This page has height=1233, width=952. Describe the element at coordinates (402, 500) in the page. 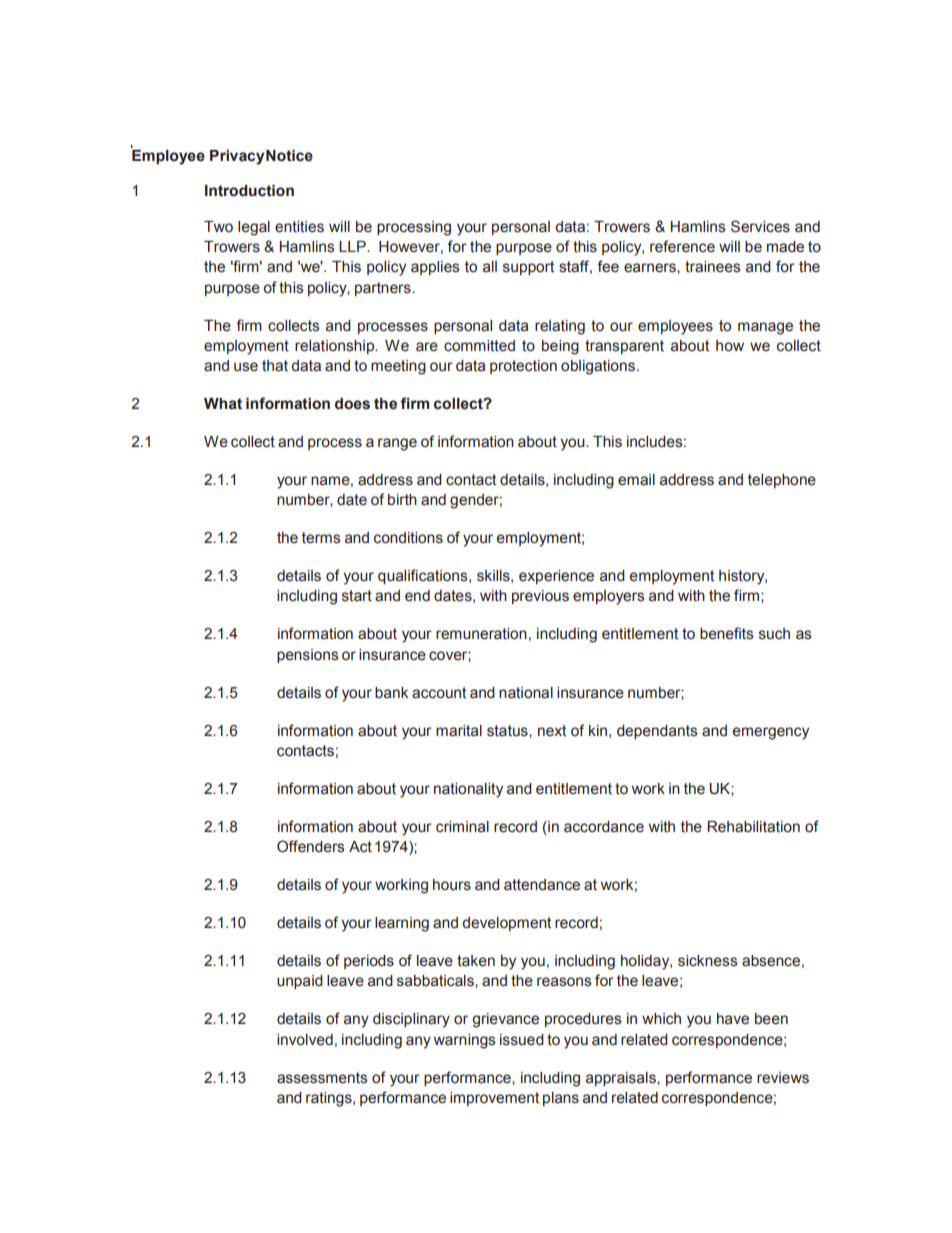

I see `birth` at that location.
